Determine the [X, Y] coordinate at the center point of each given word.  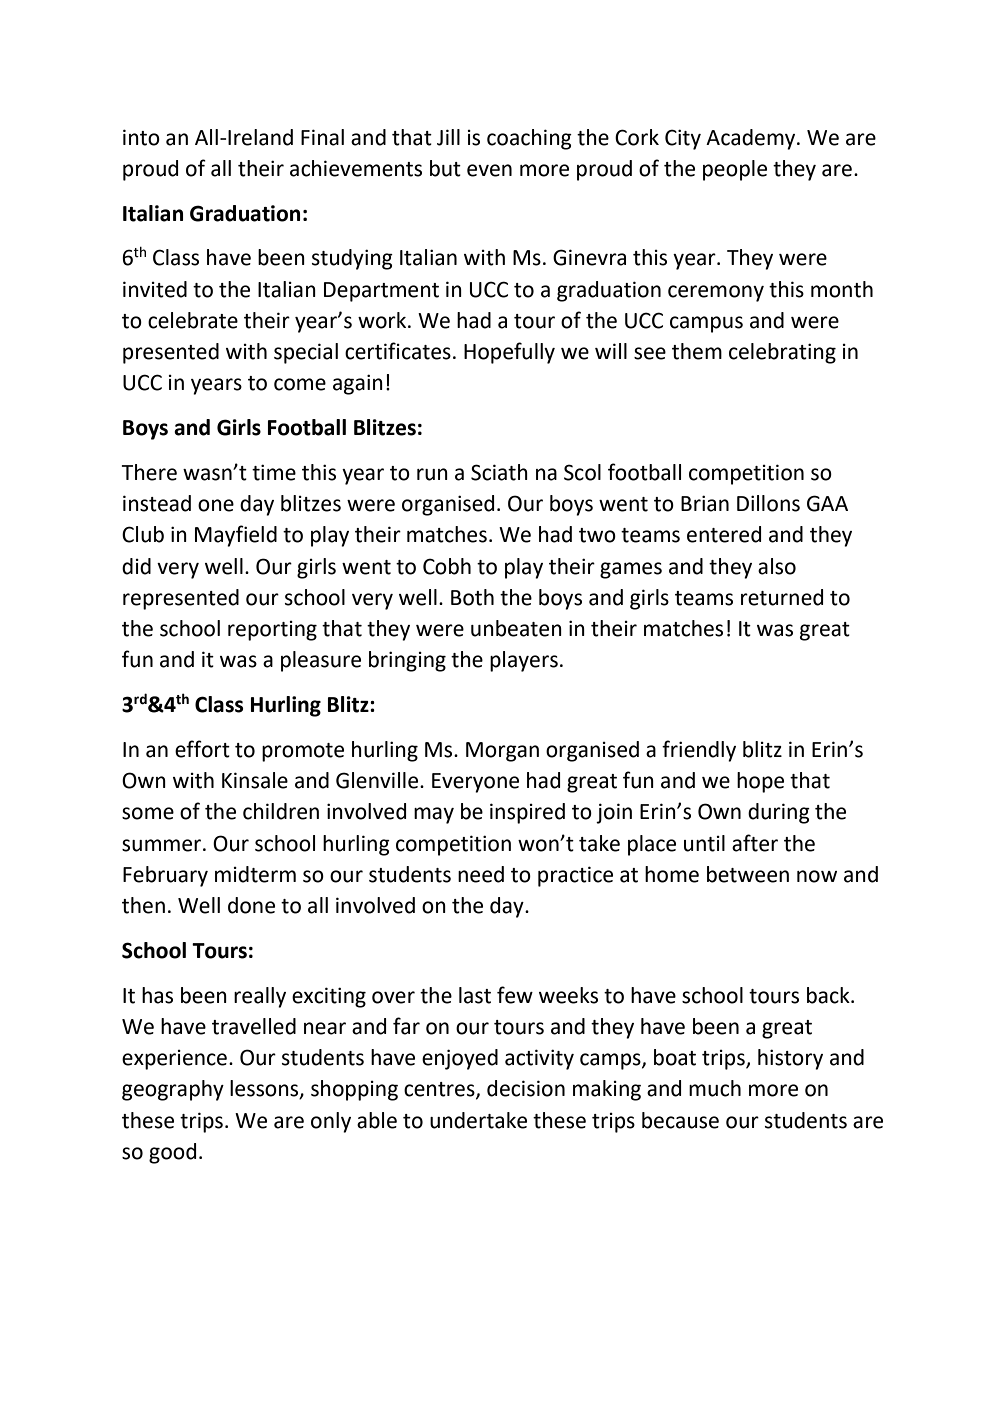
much [715, 1088]
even [489, 170]
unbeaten [516, 628]
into [141, 137]
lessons [265, 1089]
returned [782, 597]
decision [526, 1088]
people [735, 170]
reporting [272, 631]
